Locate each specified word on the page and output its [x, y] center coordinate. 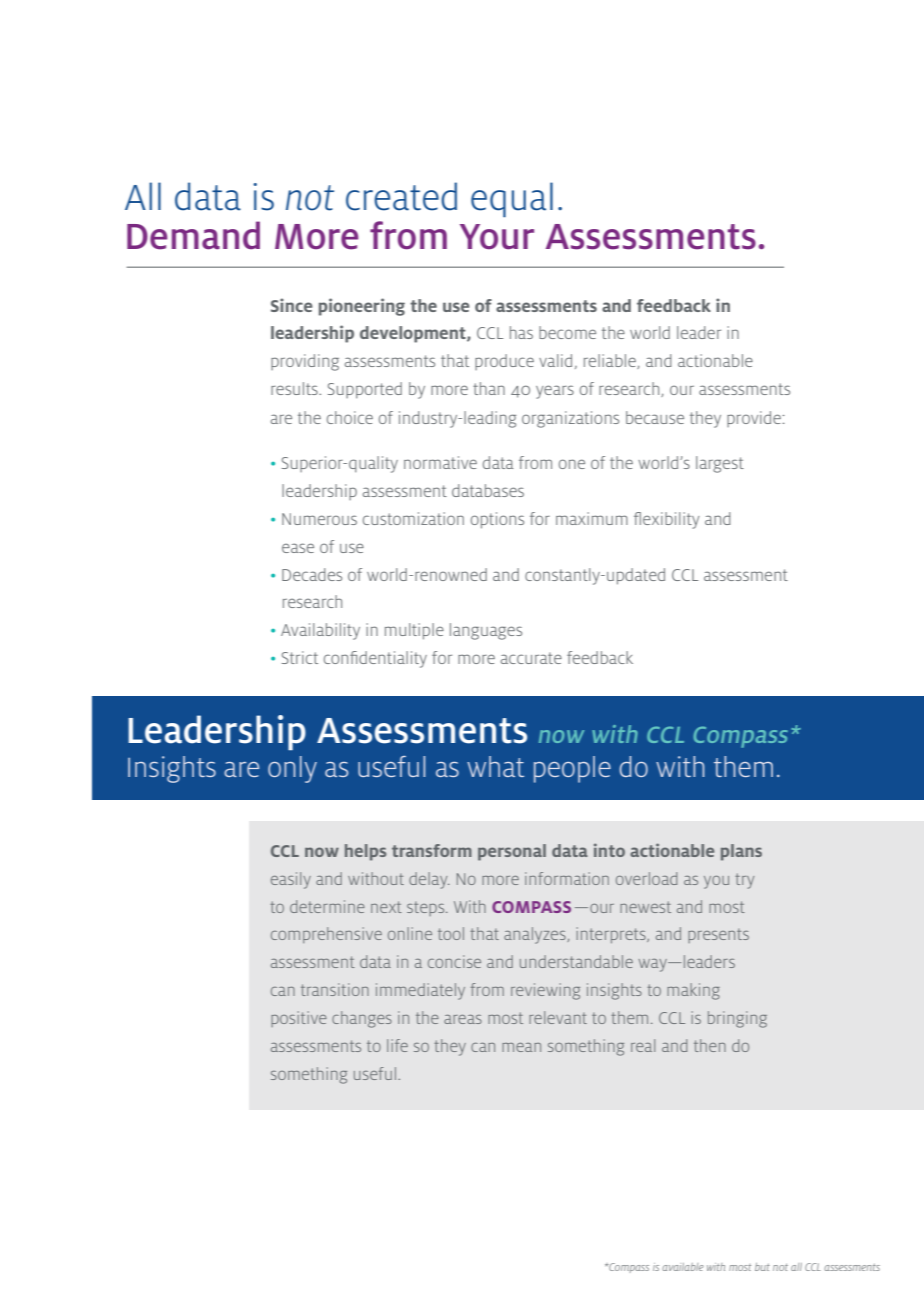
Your [497, 237]
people [572, 769]
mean [521, 1047]
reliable [611, 361]
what [495, 766]
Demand [193, 235]
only [292, 769]
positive [299, 1019]
